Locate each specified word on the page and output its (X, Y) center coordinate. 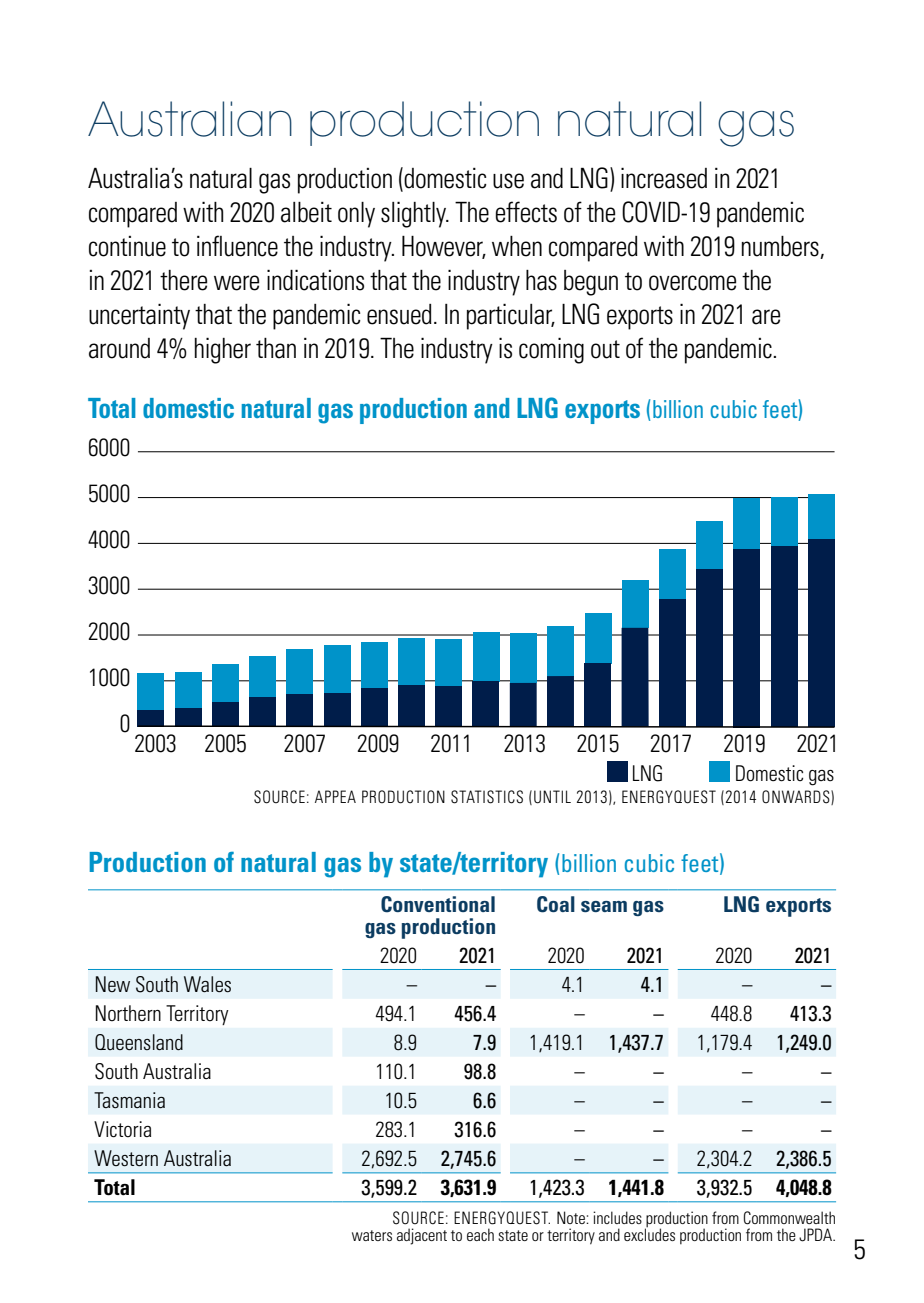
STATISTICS (487, 797)
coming (551, 350)
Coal (556, 904)
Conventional (438, 904)
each (480, 1234)
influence (237, 246)
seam (604, 906)
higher (223, 350)
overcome (692, 283)
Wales (207, 984)
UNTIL (552, 797)
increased (664, 178)
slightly (415, 214)
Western (126, 1158)
